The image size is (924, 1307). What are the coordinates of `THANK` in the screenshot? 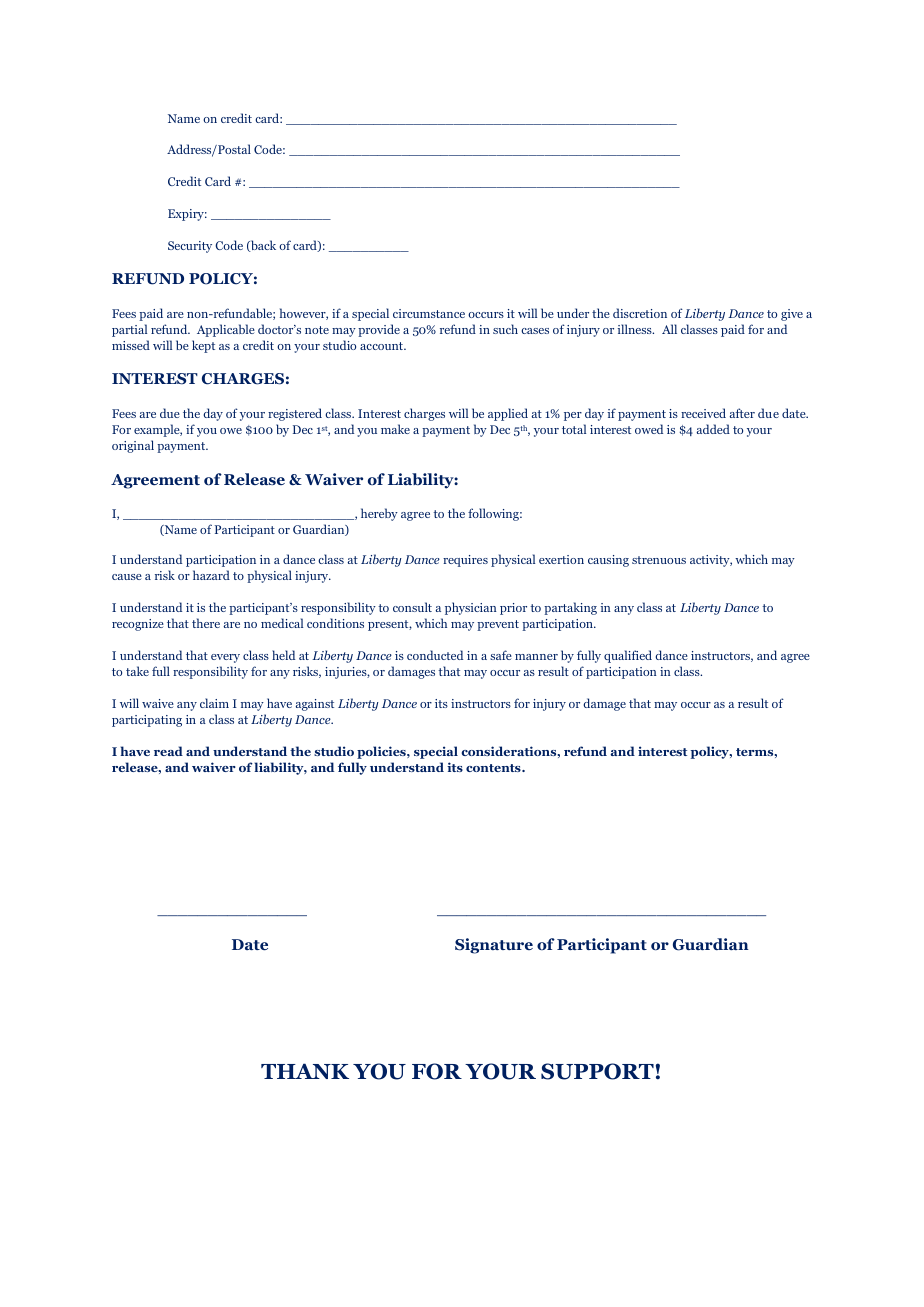 It's located at (305, 1071).
